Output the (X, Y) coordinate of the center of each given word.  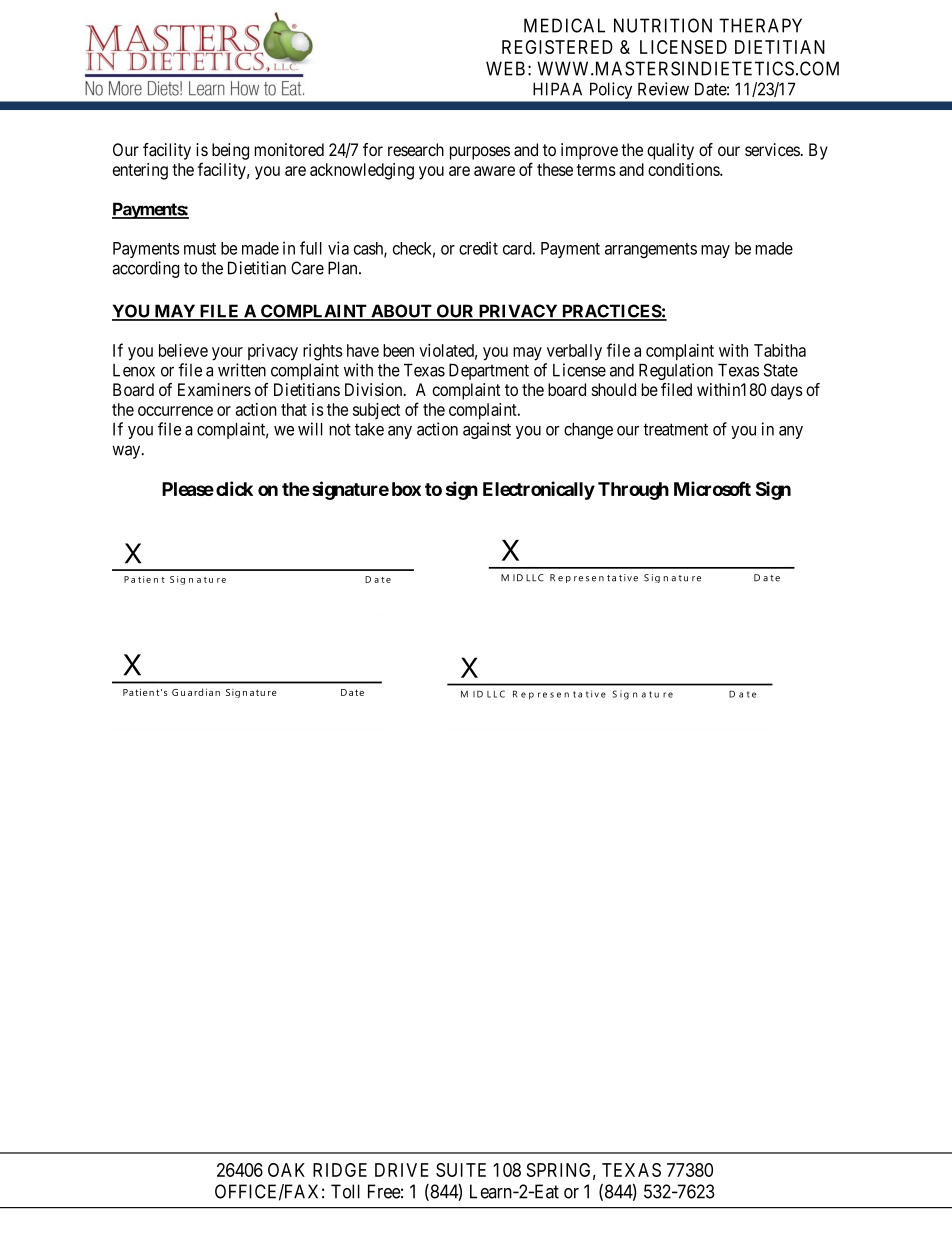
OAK (286, 1170)
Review (663, 89)
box (406, 489)
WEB (505, 68)
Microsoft (712, 488)
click (234, 488)
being (230, 151)
